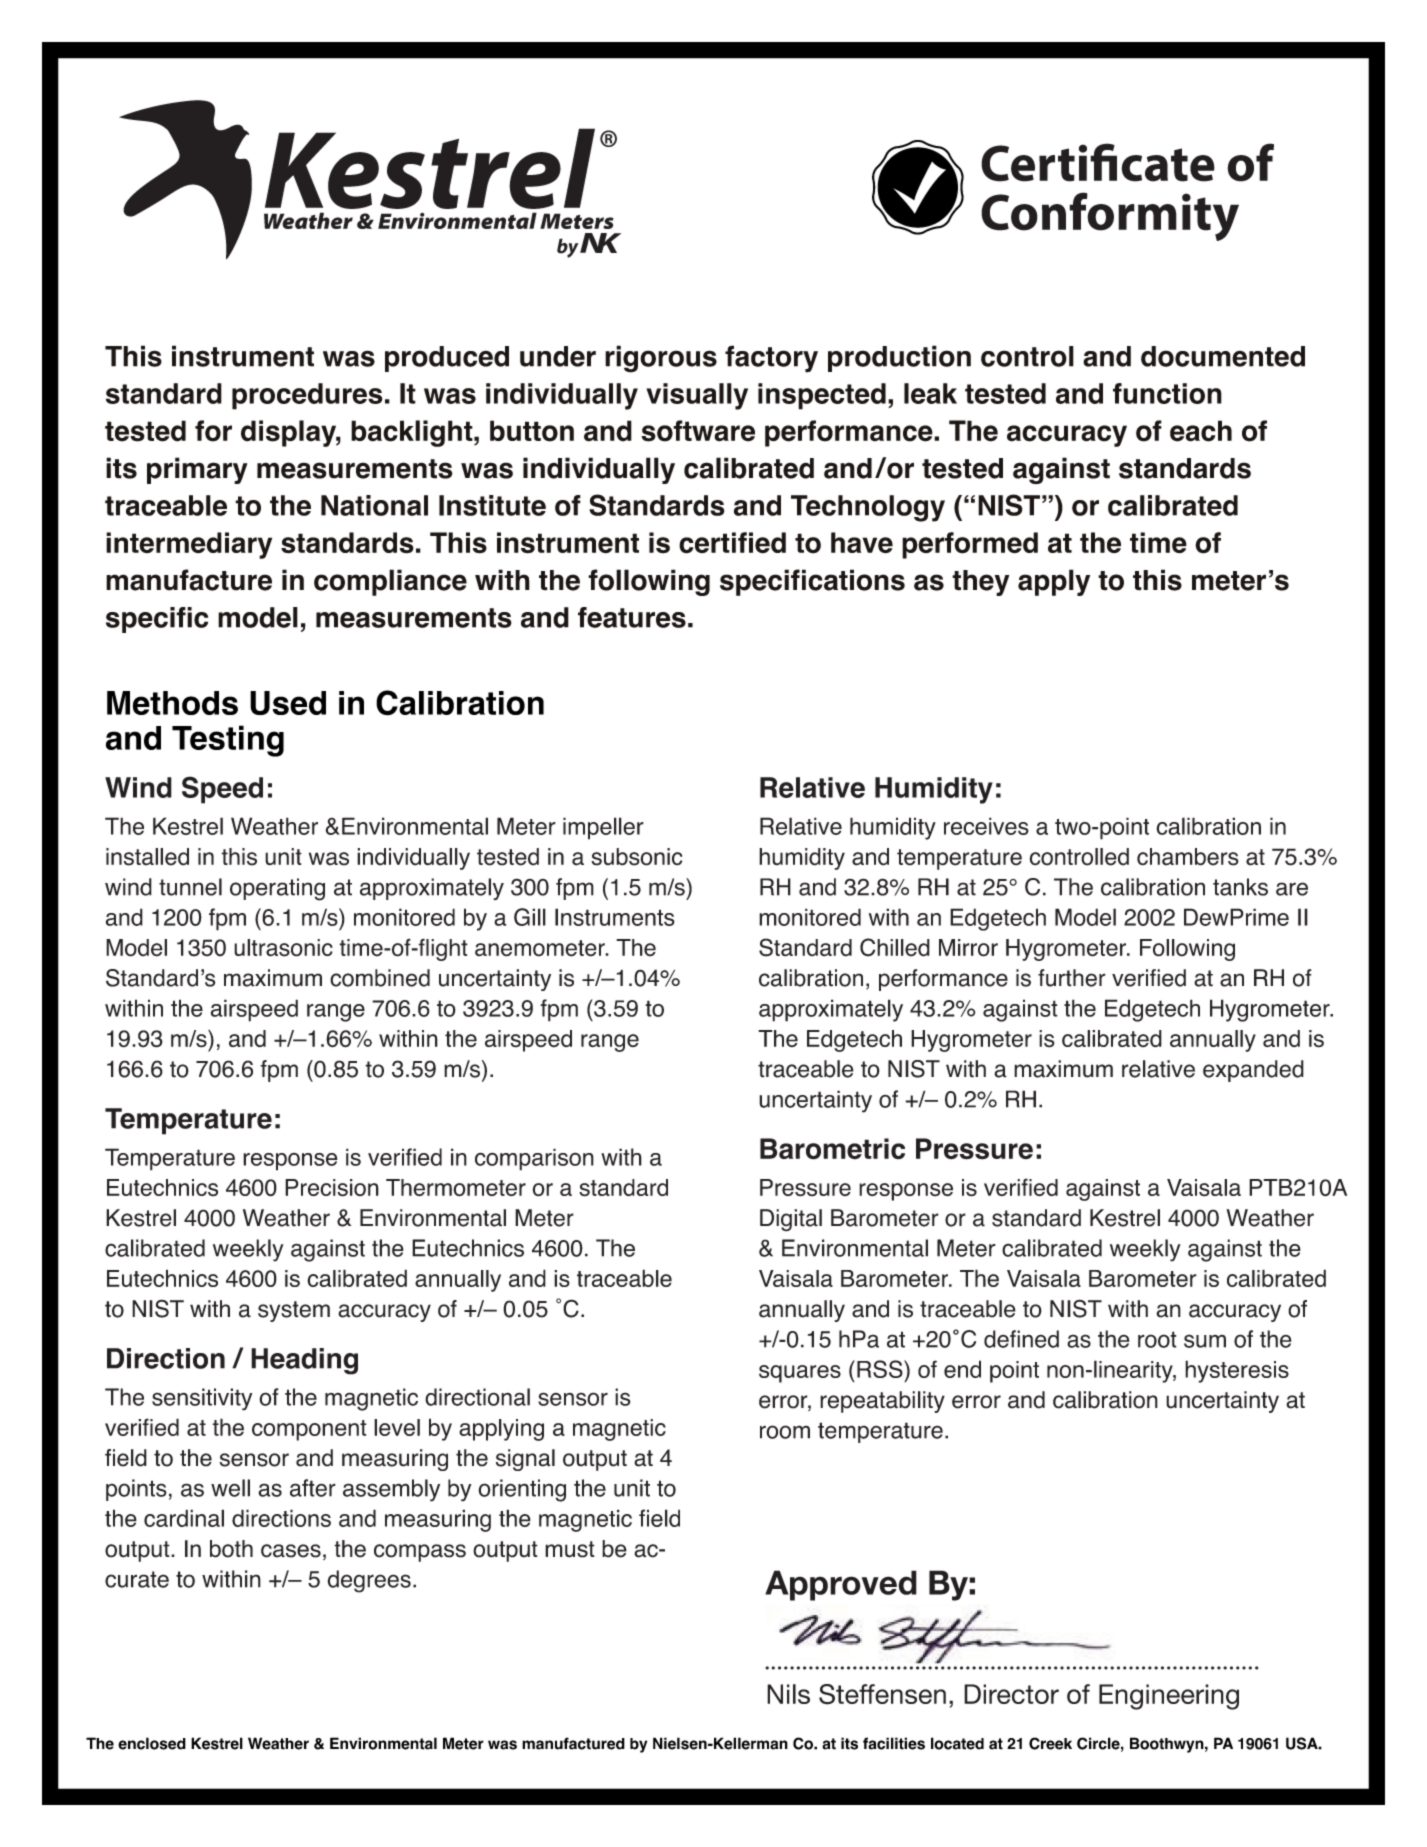  Describe the element at coordinates (788, 1694) in the screenshot. I see `Nils` at that location.
